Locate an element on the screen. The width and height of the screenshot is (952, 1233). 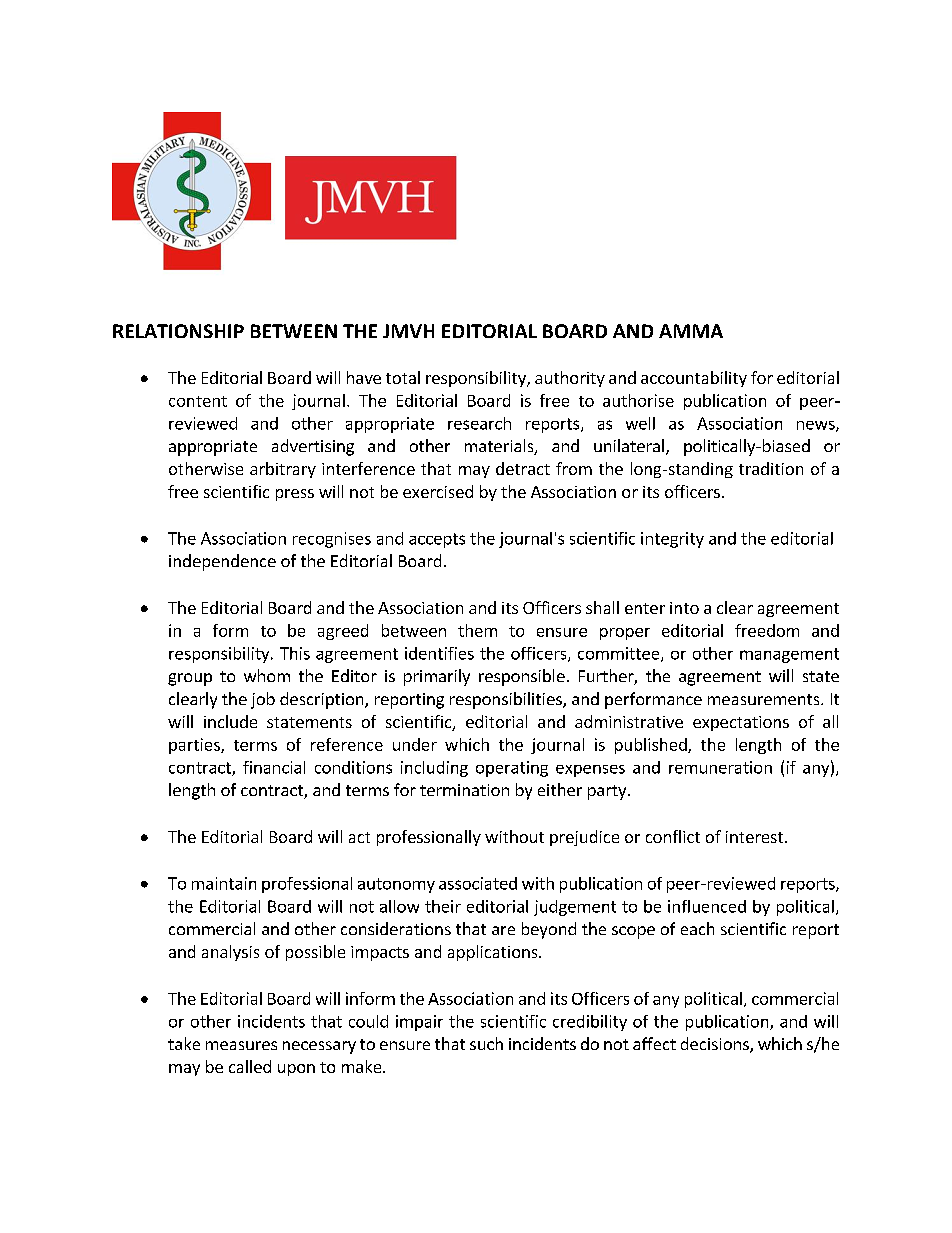
job is located at coordinates (263, 700).
